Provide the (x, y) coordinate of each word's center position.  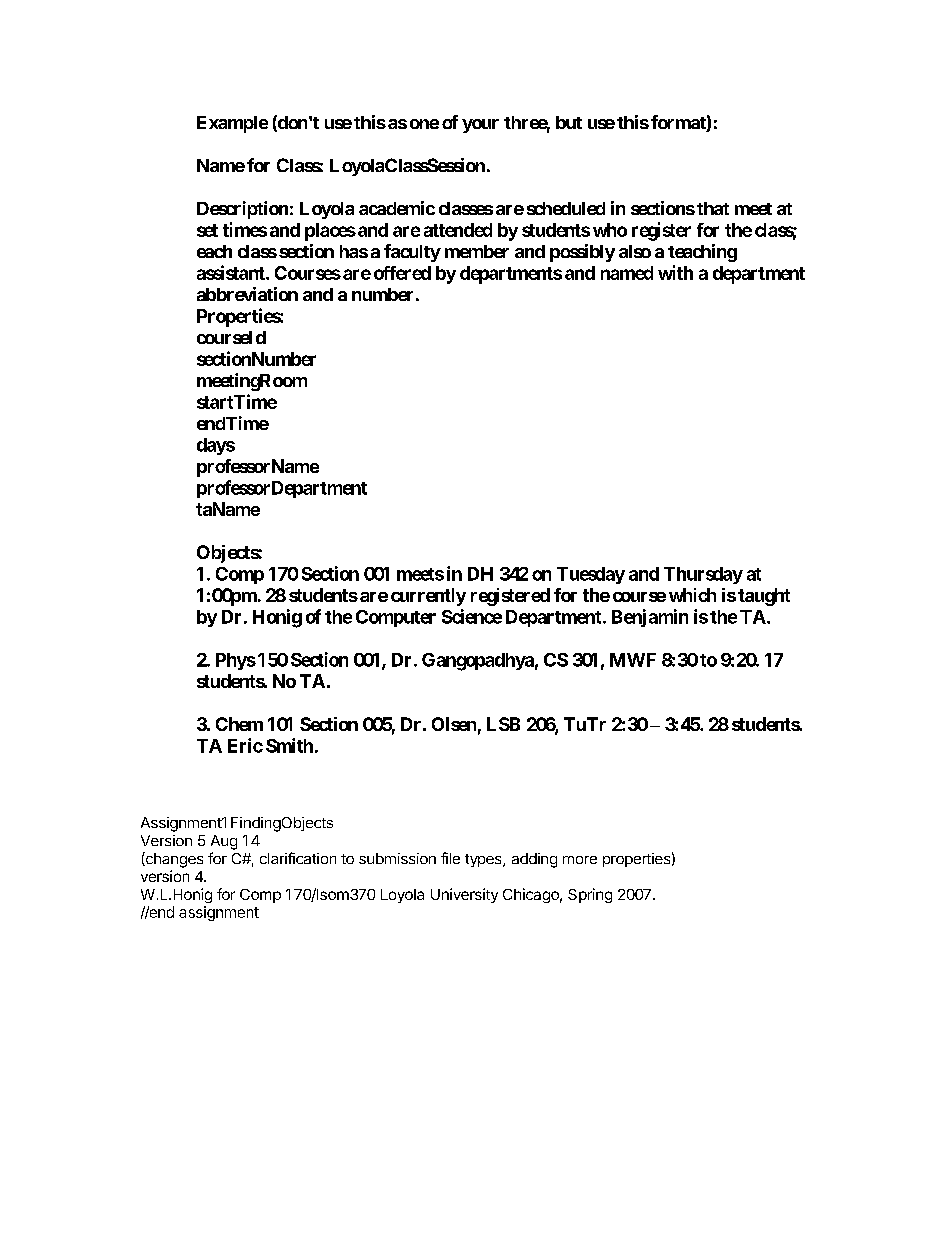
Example (232, 124)
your (480, 126)
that (713, 208)
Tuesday (591, 575)
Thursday (703, 575)
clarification (298, 858)
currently (428, 597)
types (484, 860)
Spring (590, 895)
